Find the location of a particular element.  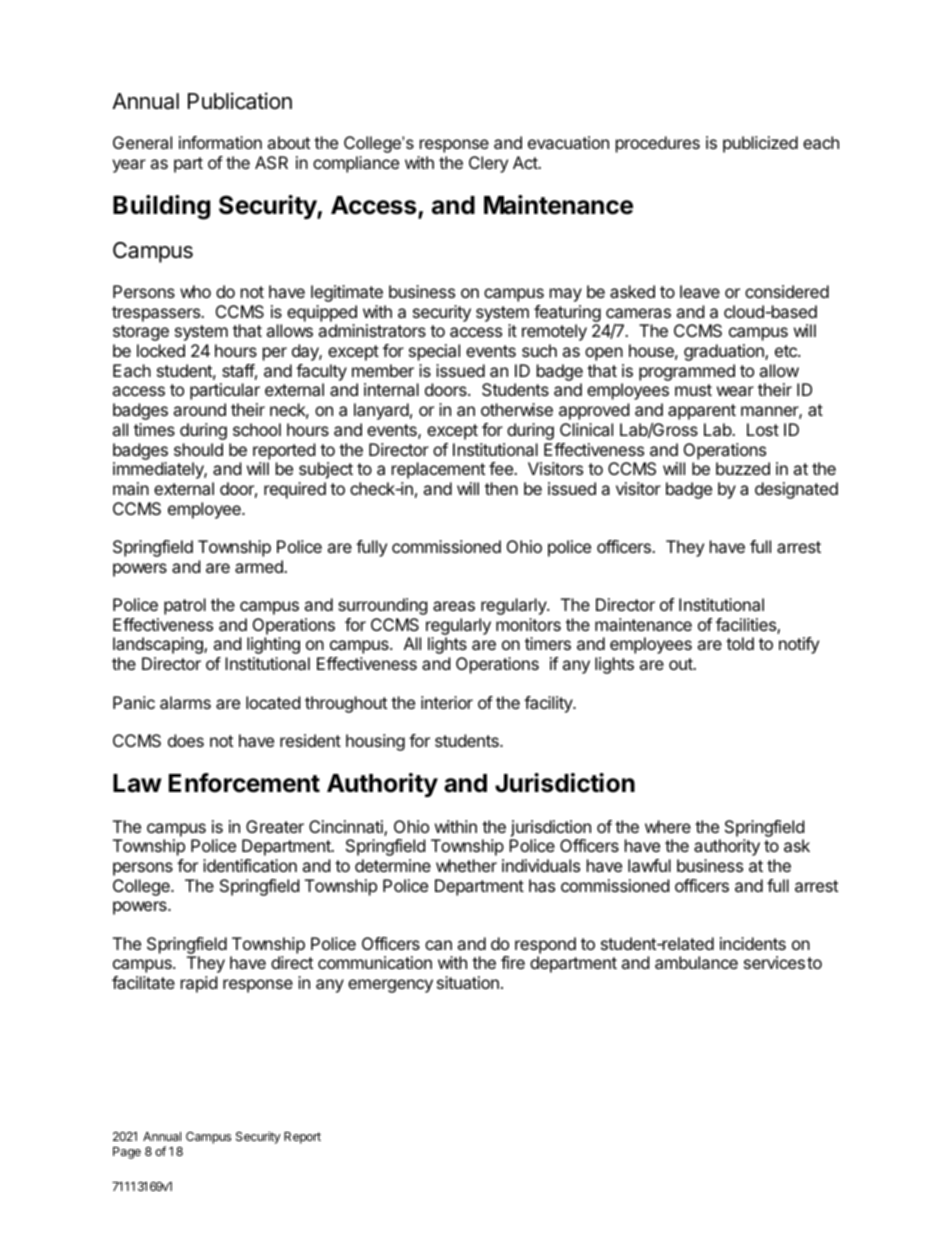

publicized is located at coordinates (760, 144).
